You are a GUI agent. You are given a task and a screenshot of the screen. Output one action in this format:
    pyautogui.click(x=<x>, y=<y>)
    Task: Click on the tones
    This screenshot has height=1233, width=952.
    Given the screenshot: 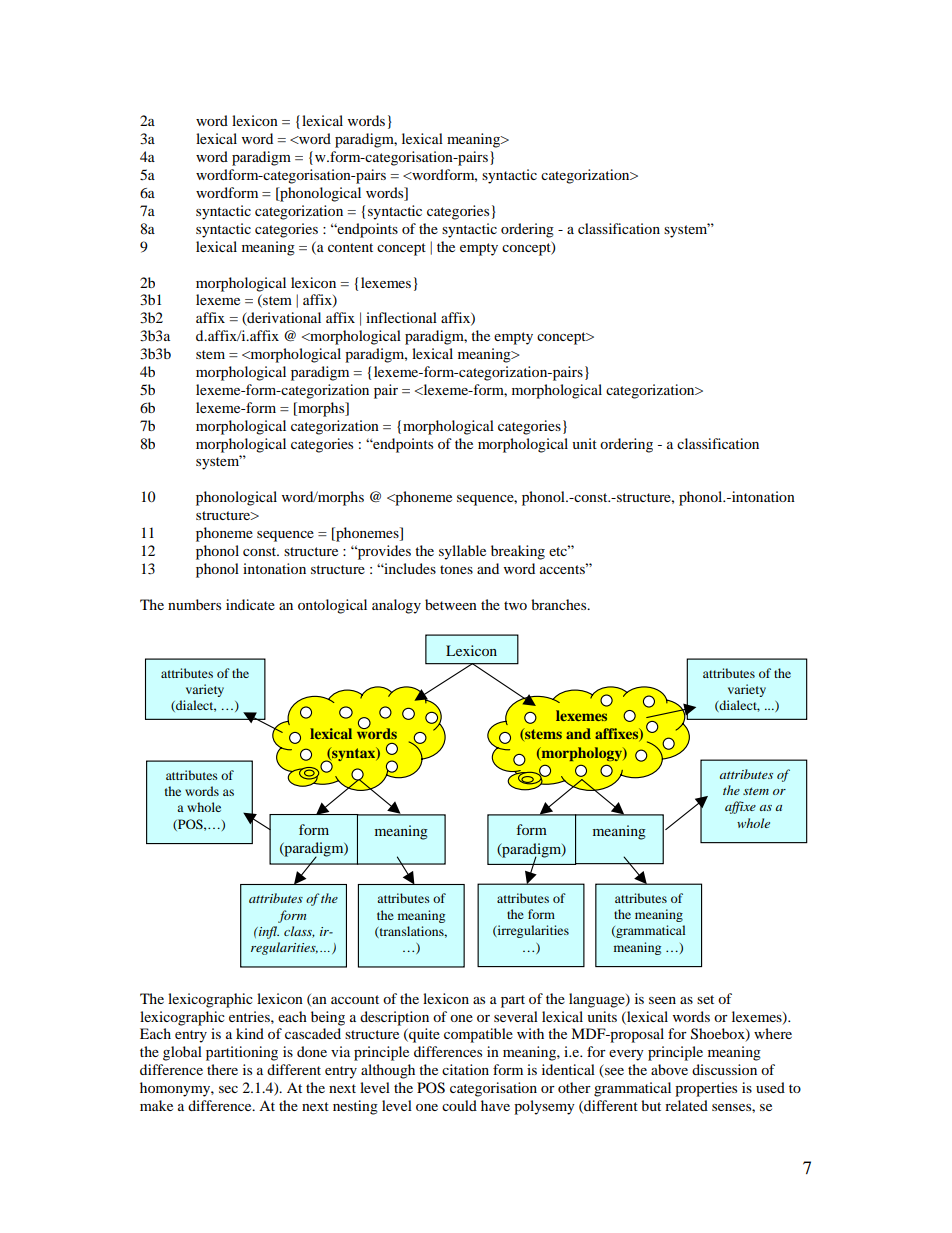 What is the action you would take?
    pyautogui.click(x=456, y=569)
